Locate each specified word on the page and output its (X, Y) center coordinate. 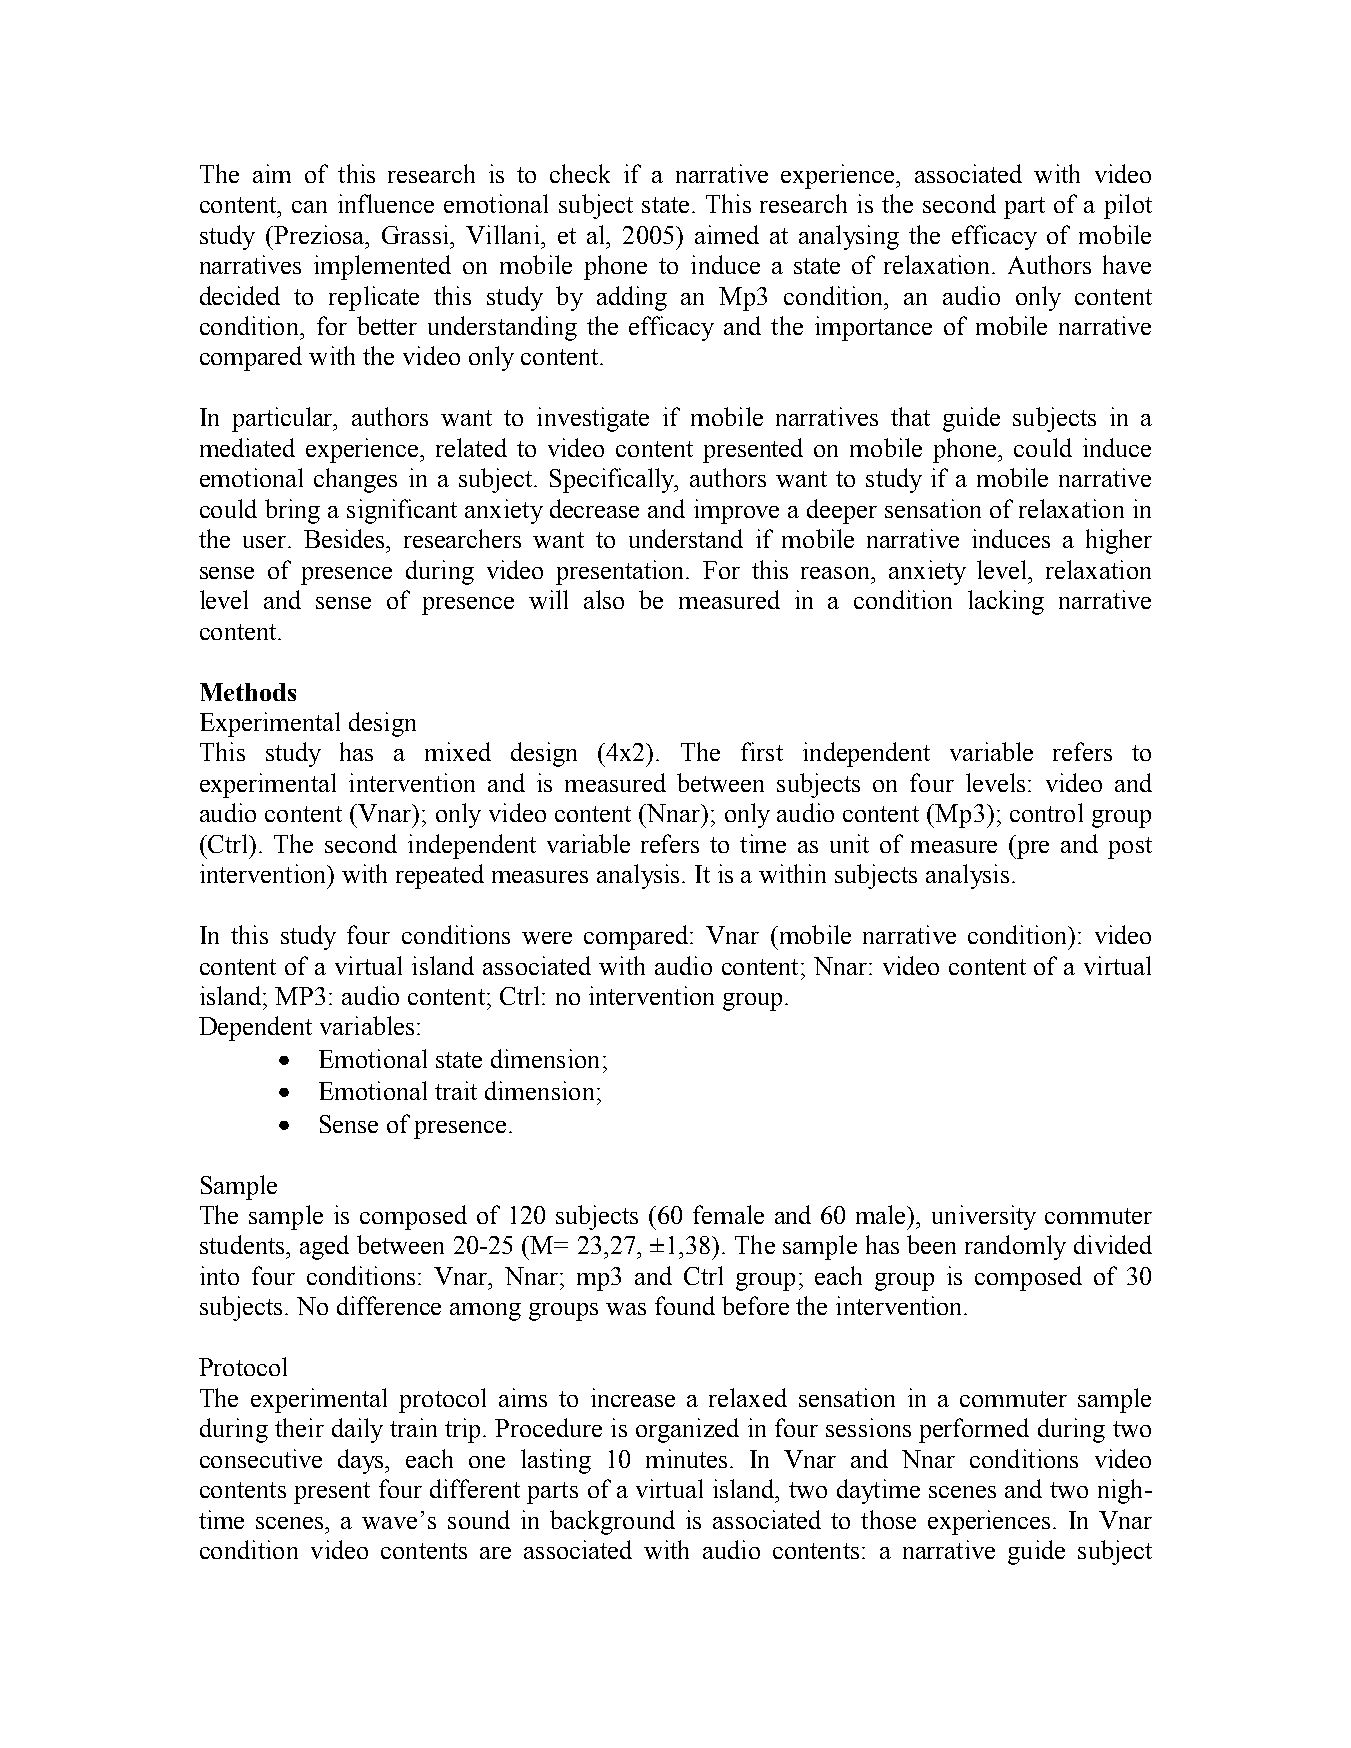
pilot (1128, 206)
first (762, 751)
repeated (440, 876)
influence (386, 203)
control (1046, 812)
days (362, 1461)
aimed (727, 234)
